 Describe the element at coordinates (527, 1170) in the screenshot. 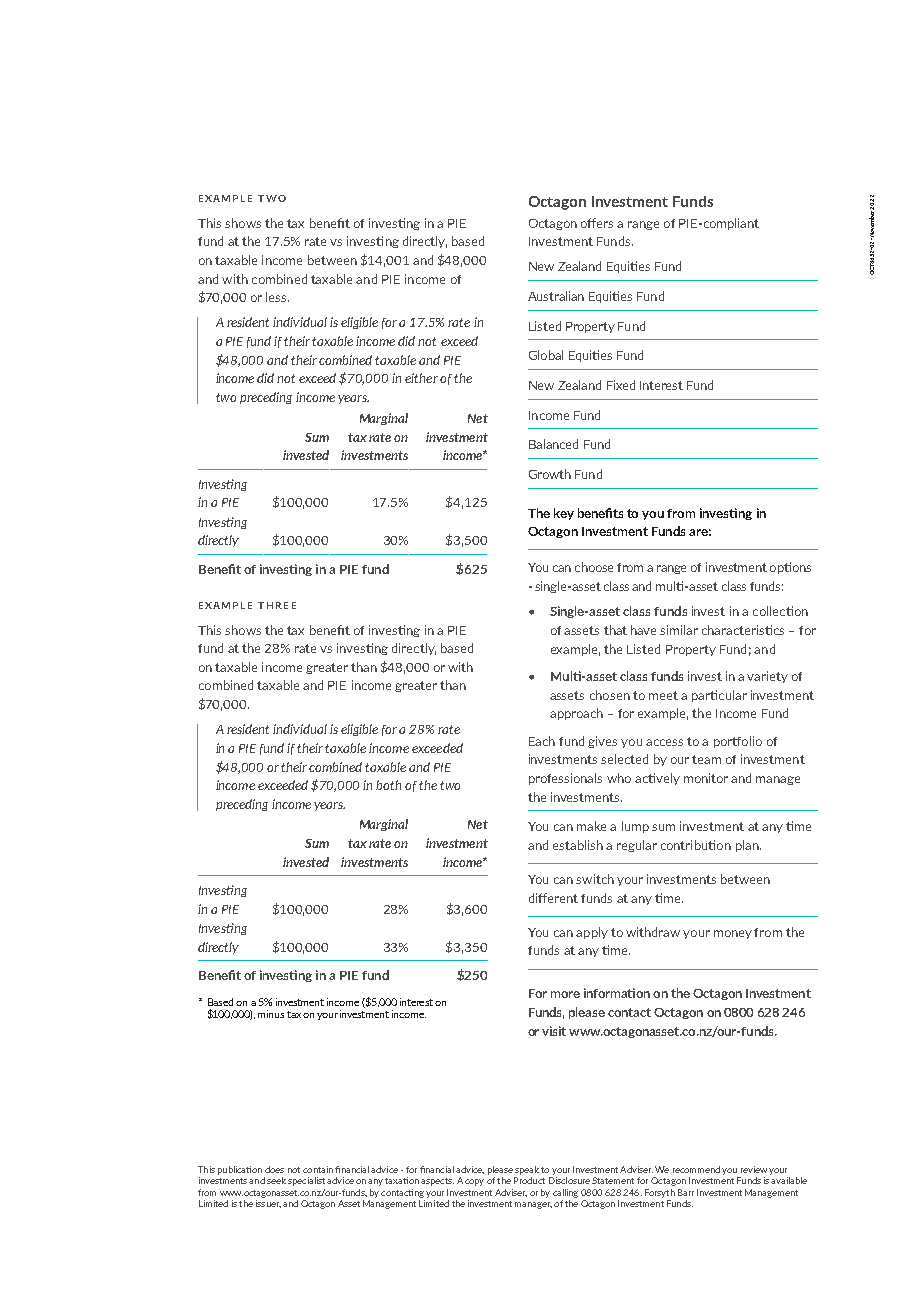

I see `speak` at that location.
